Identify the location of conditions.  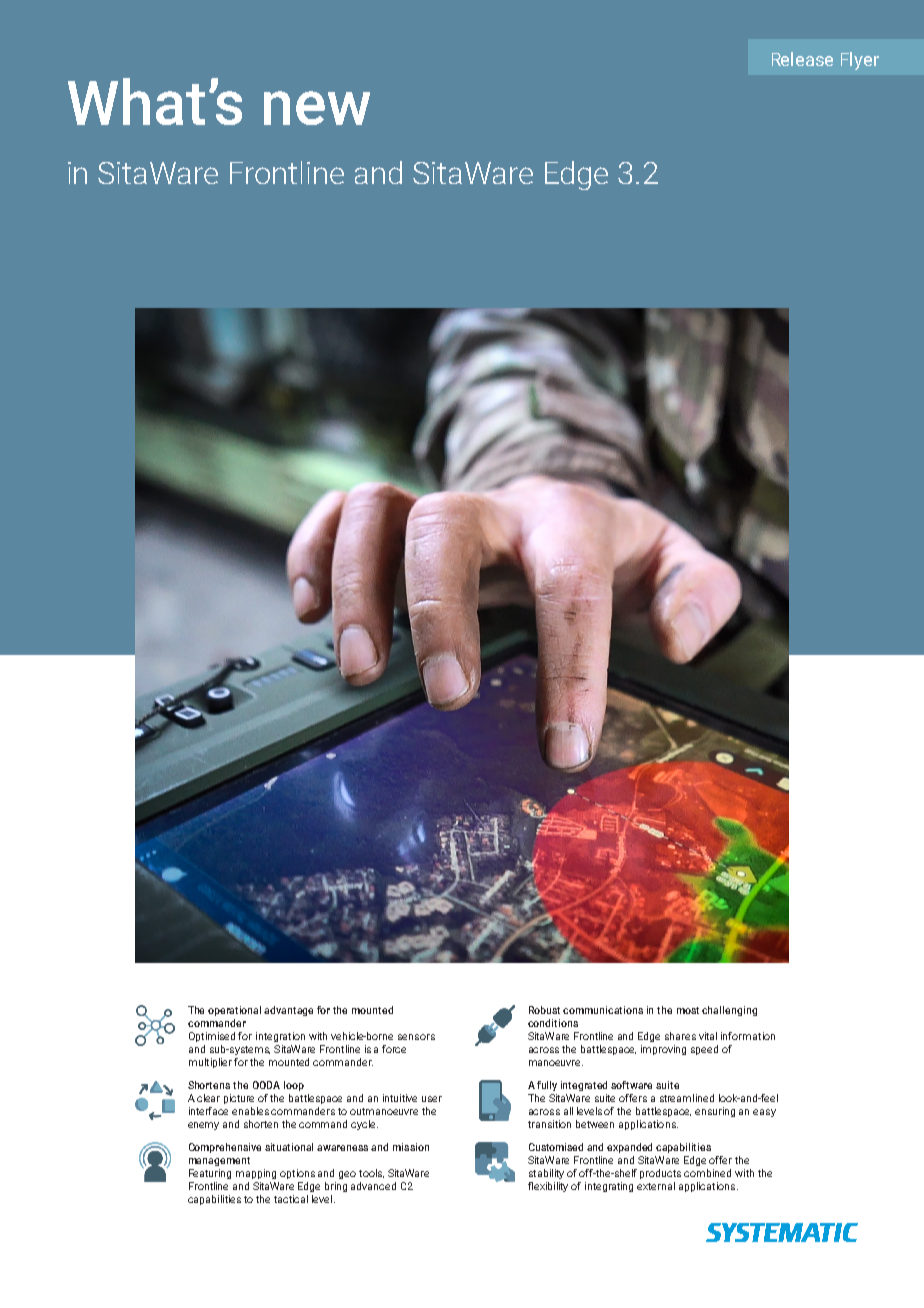
(553, 1023).
